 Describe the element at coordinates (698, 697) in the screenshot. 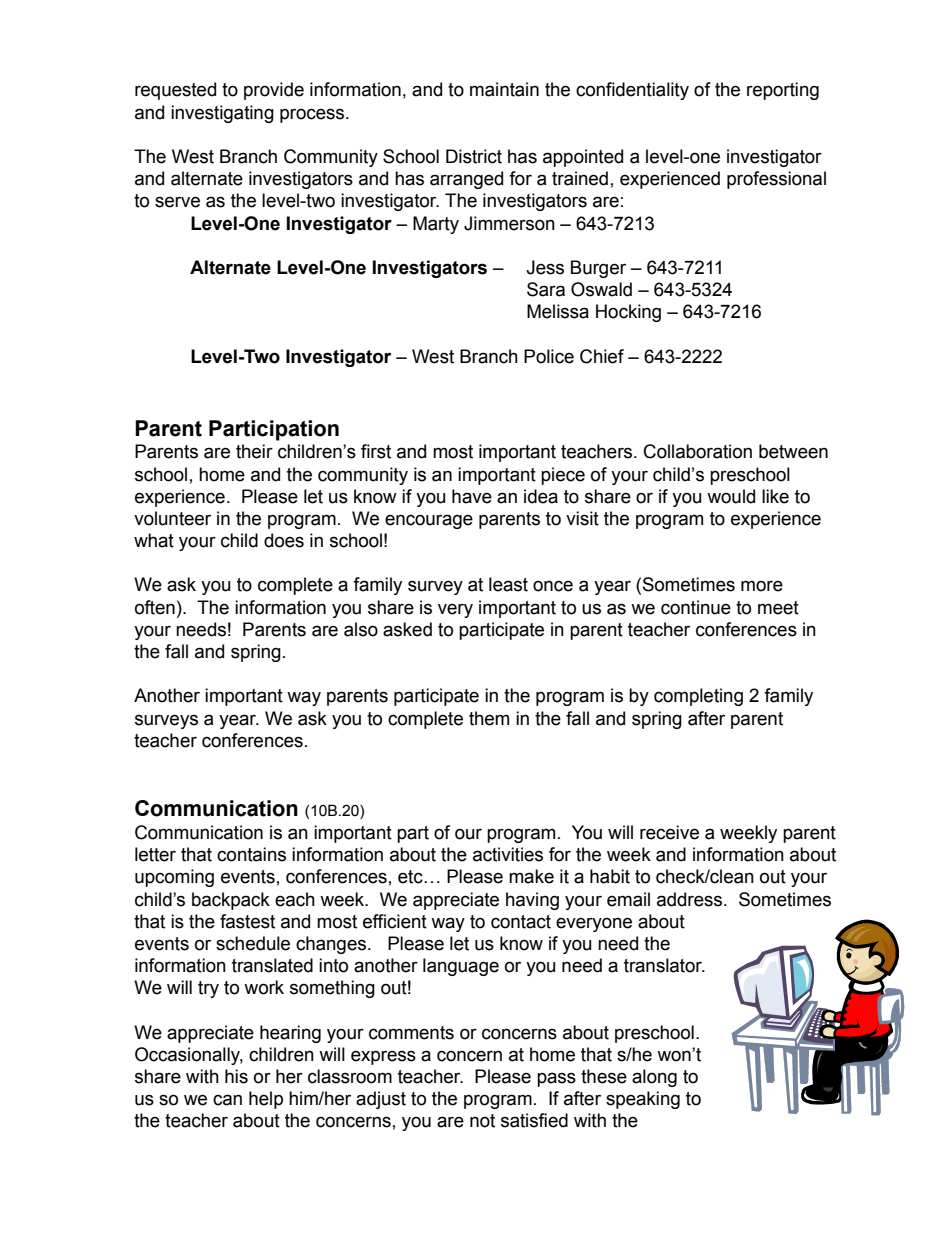

I see `completing` at that location.
